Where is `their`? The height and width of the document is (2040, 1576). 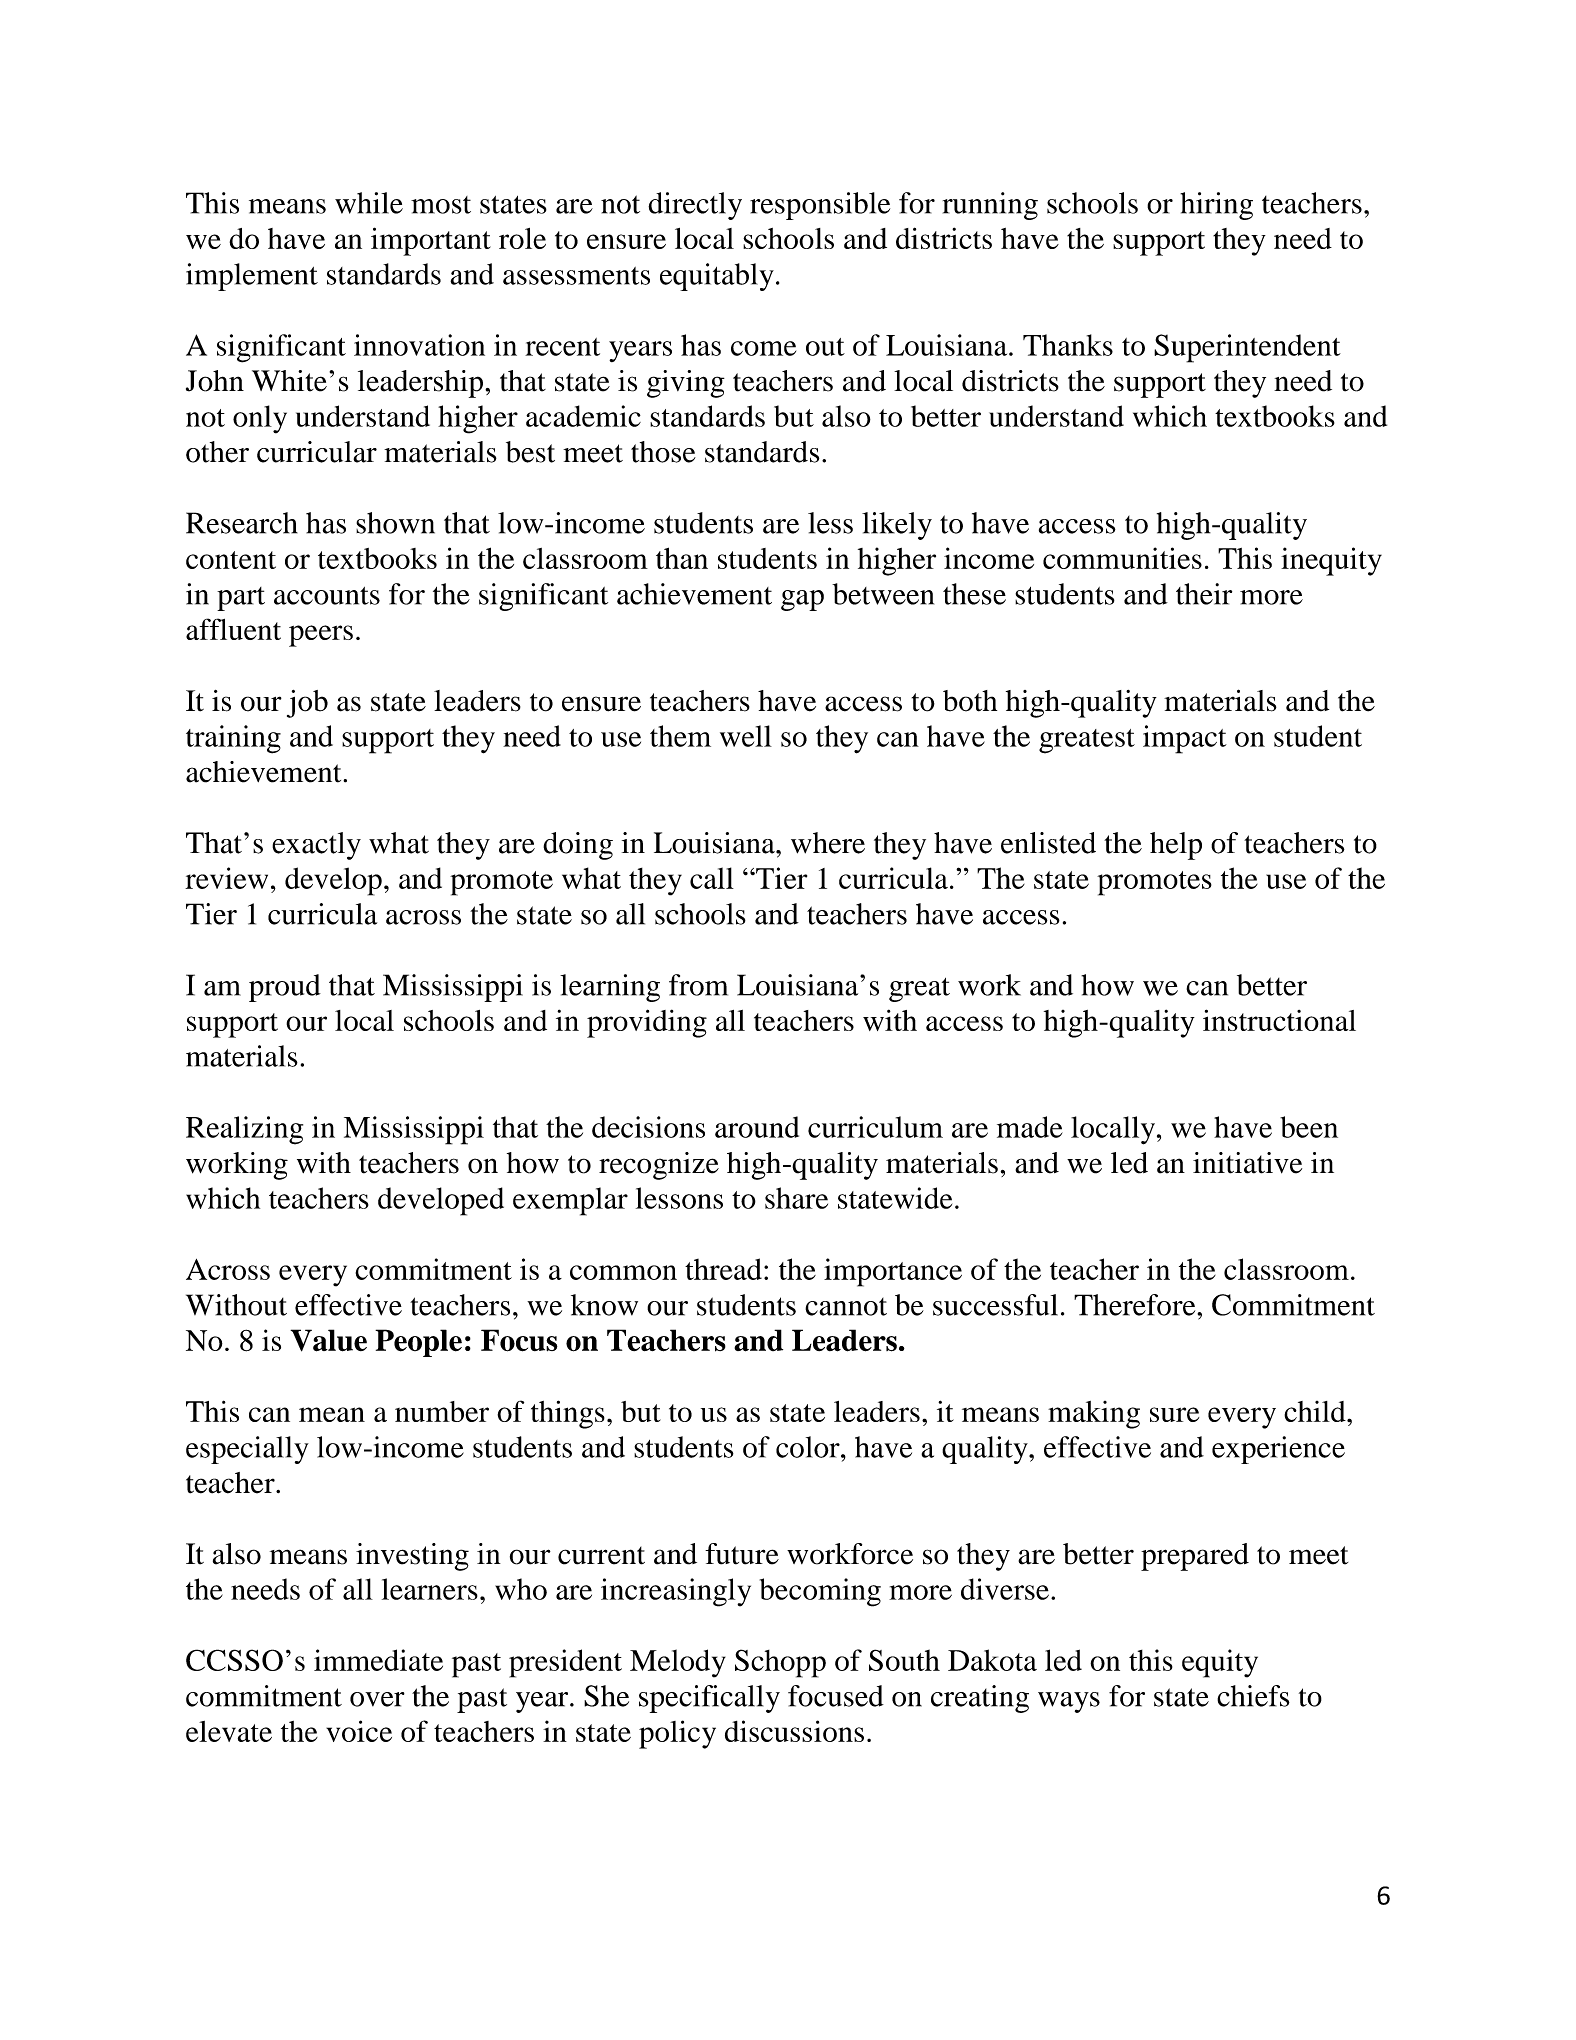
their is located at coordinates (1204, 594).
